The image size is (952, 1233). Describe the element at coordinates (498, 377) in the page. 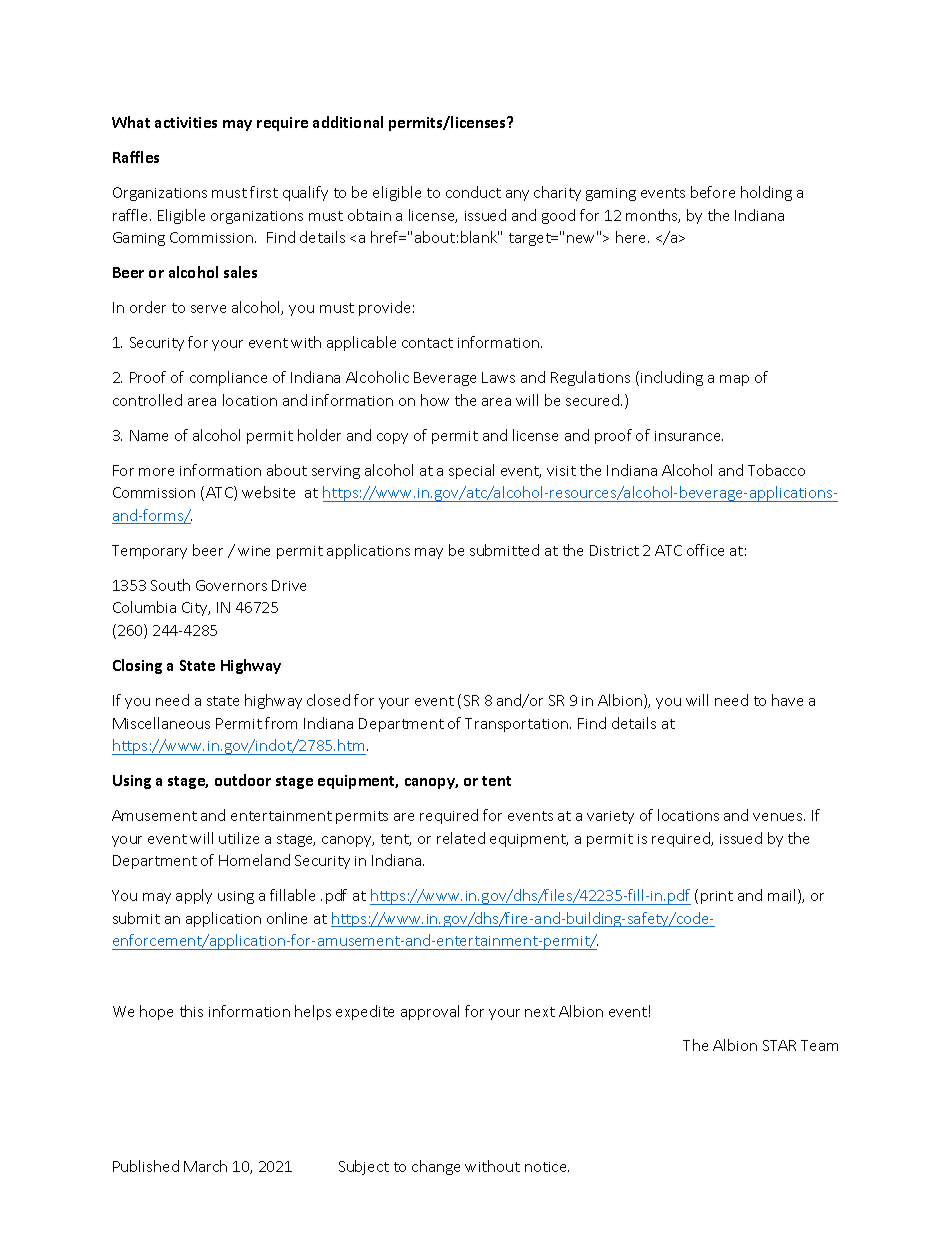

I see `Laws` at that location.
